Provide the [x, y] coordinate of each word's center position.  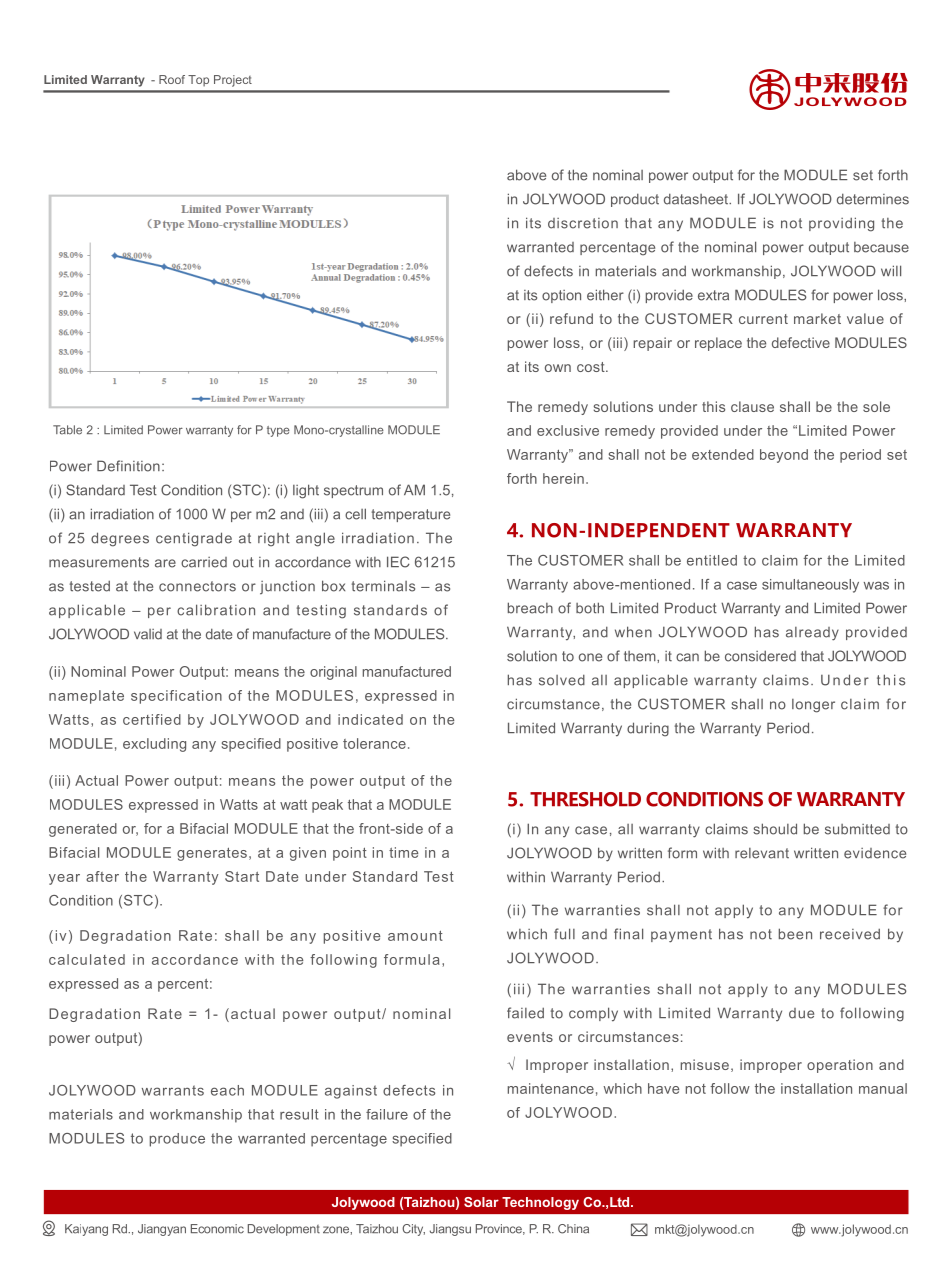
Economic [217, 1229]
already [812, 634]
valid [148, 634]
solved [562, 680]
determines [873, 199]
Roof [172, 79]
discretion [583, 223]
